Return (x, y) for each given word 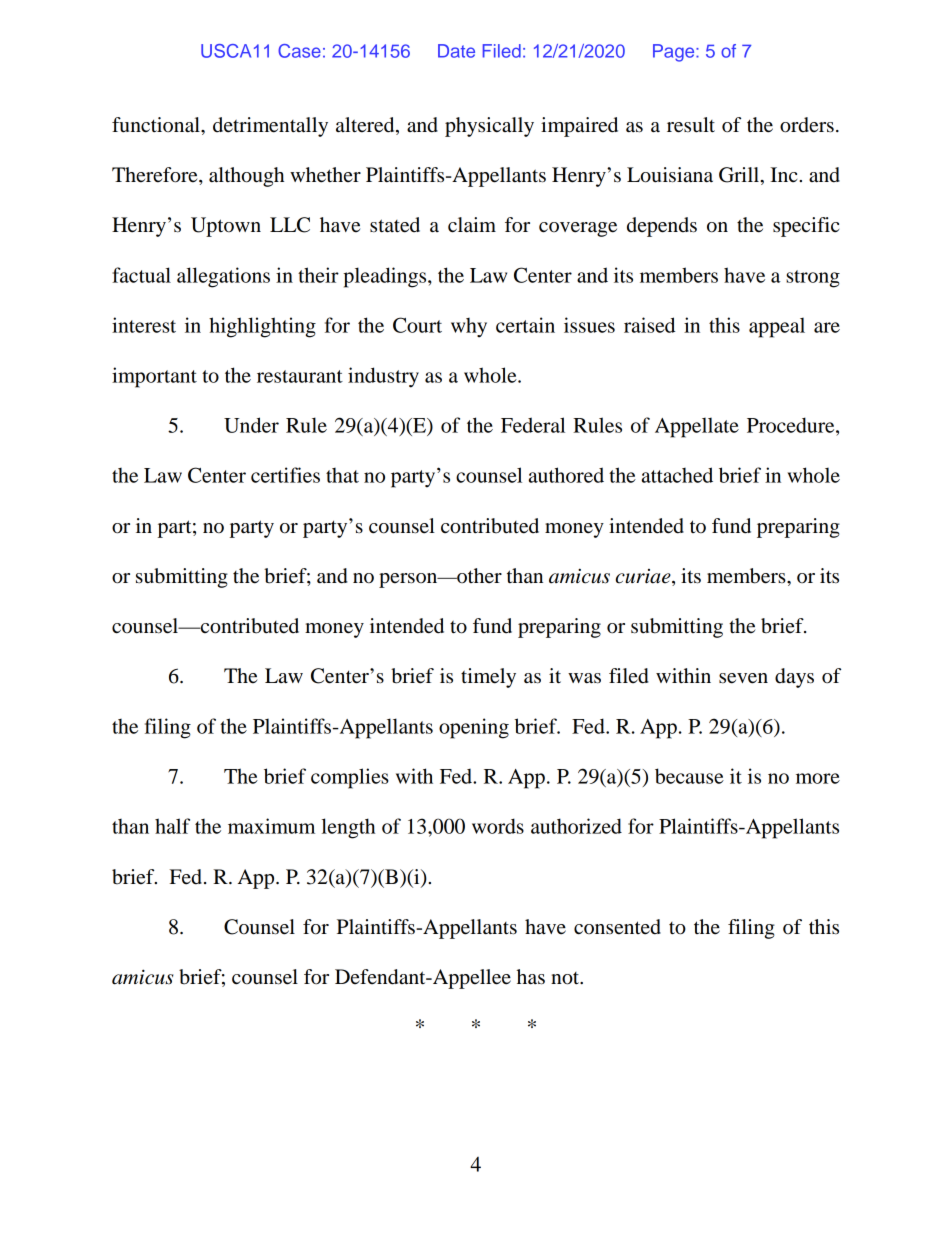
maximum (271, 826)
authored (566, 475)
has (530, 977)
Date (456, 51)
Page (675, 53)
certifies (285, 475)
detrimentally (270, 127)
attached (677, 475)
